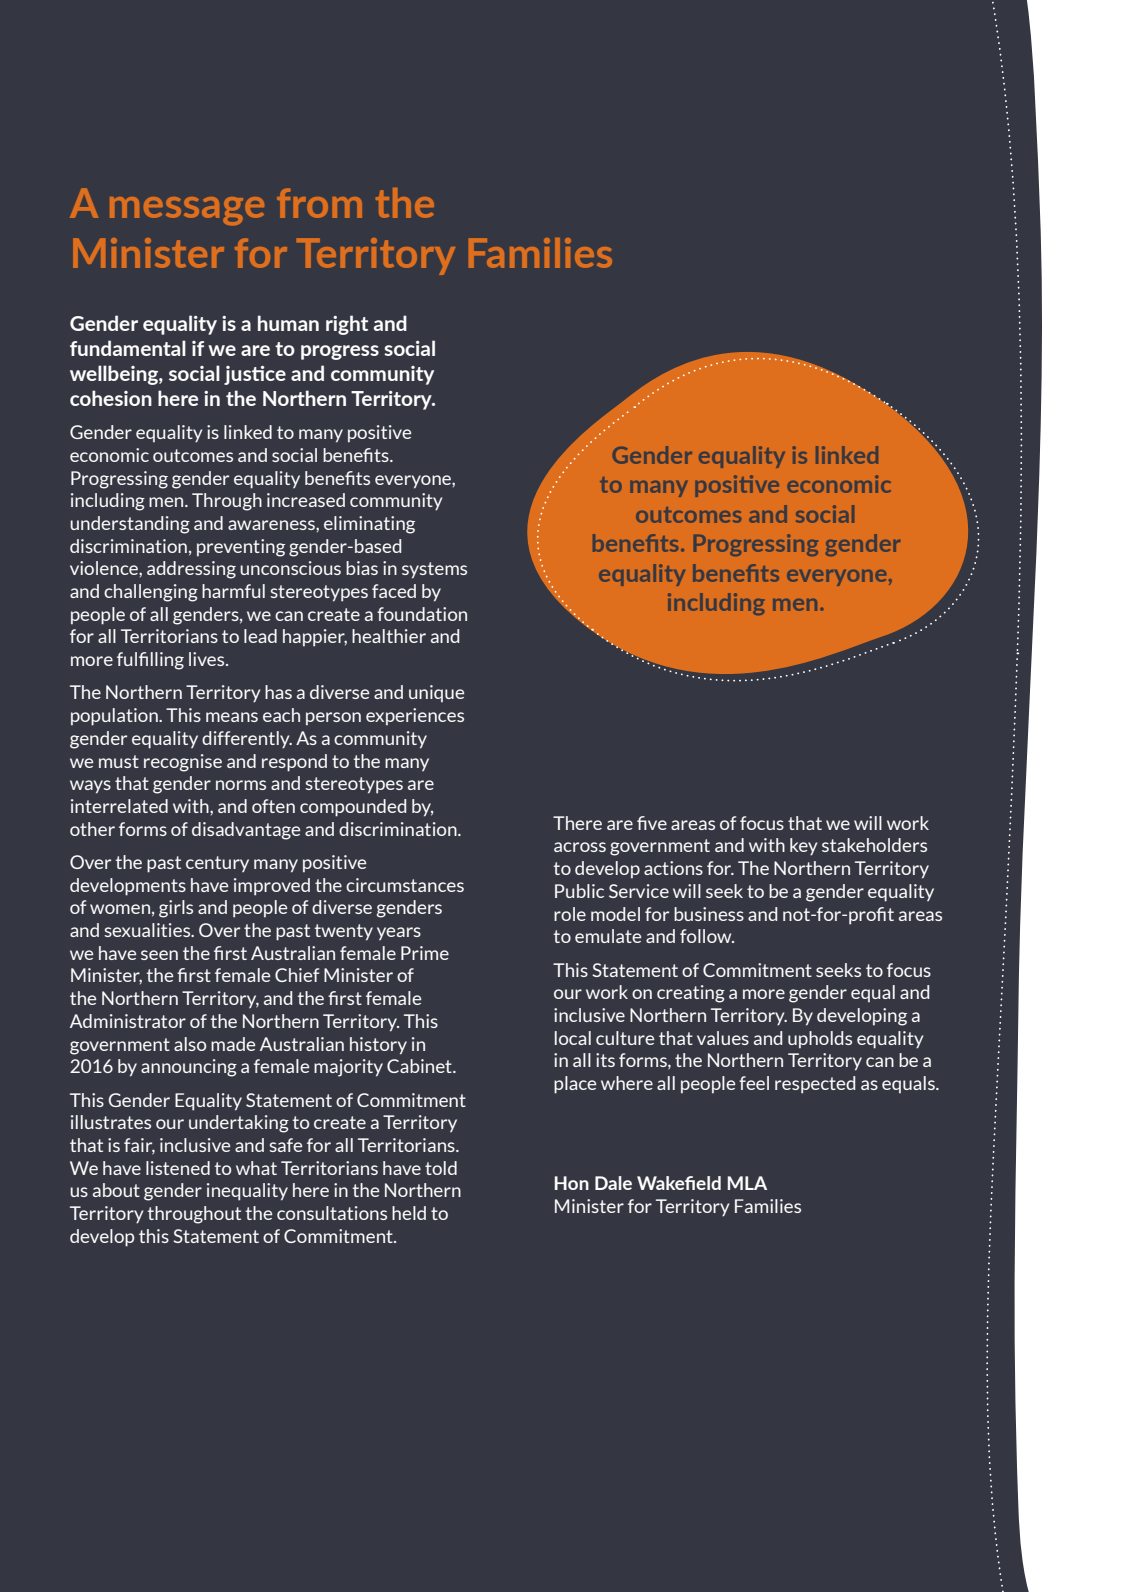 Image resolution: width=1126 pixels, height=1592 pixels. I want to click on MLA, so click(747, 1183).
